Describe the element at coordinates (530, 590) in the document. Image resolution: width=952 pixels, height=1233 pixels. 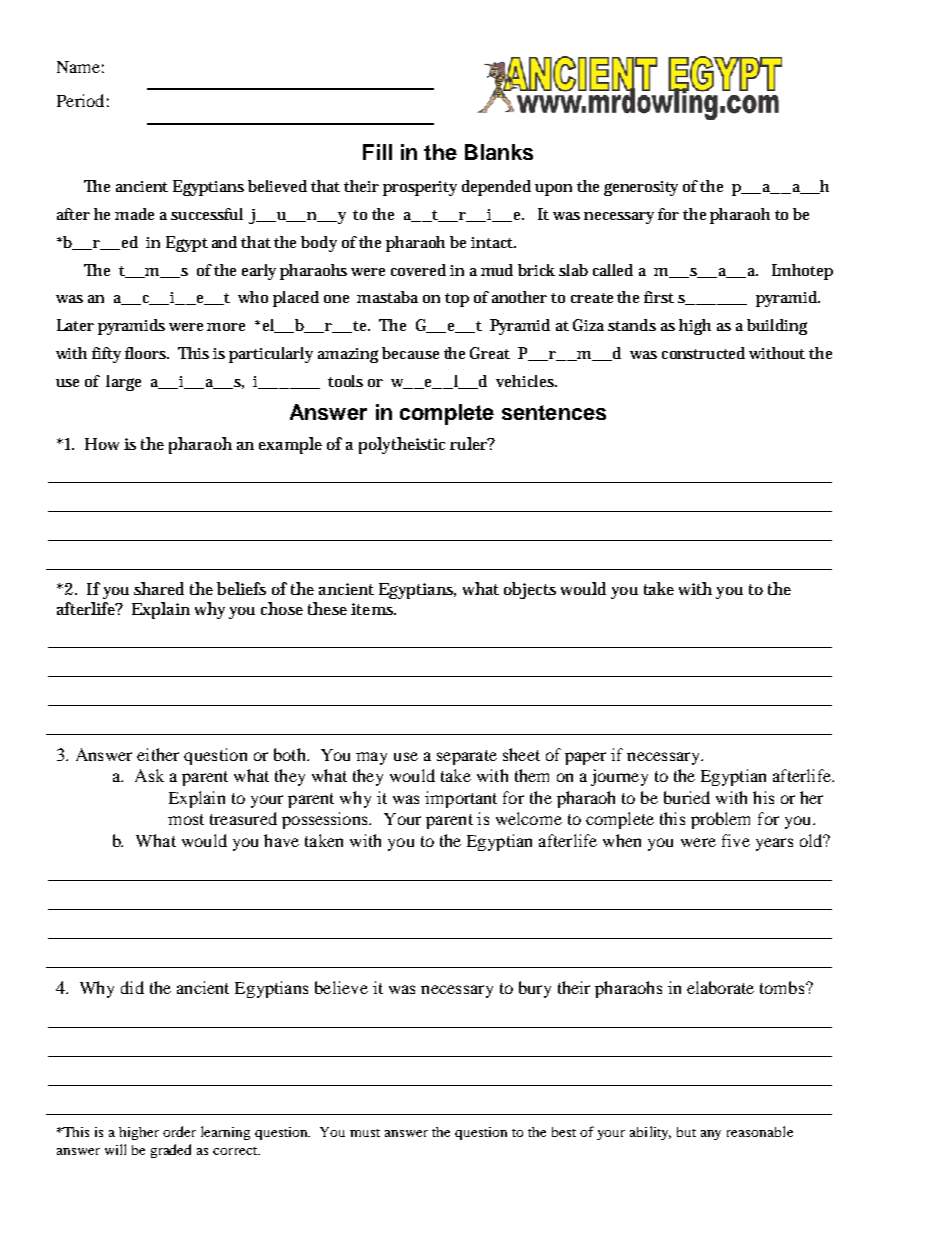
I see `objects` at that location.
